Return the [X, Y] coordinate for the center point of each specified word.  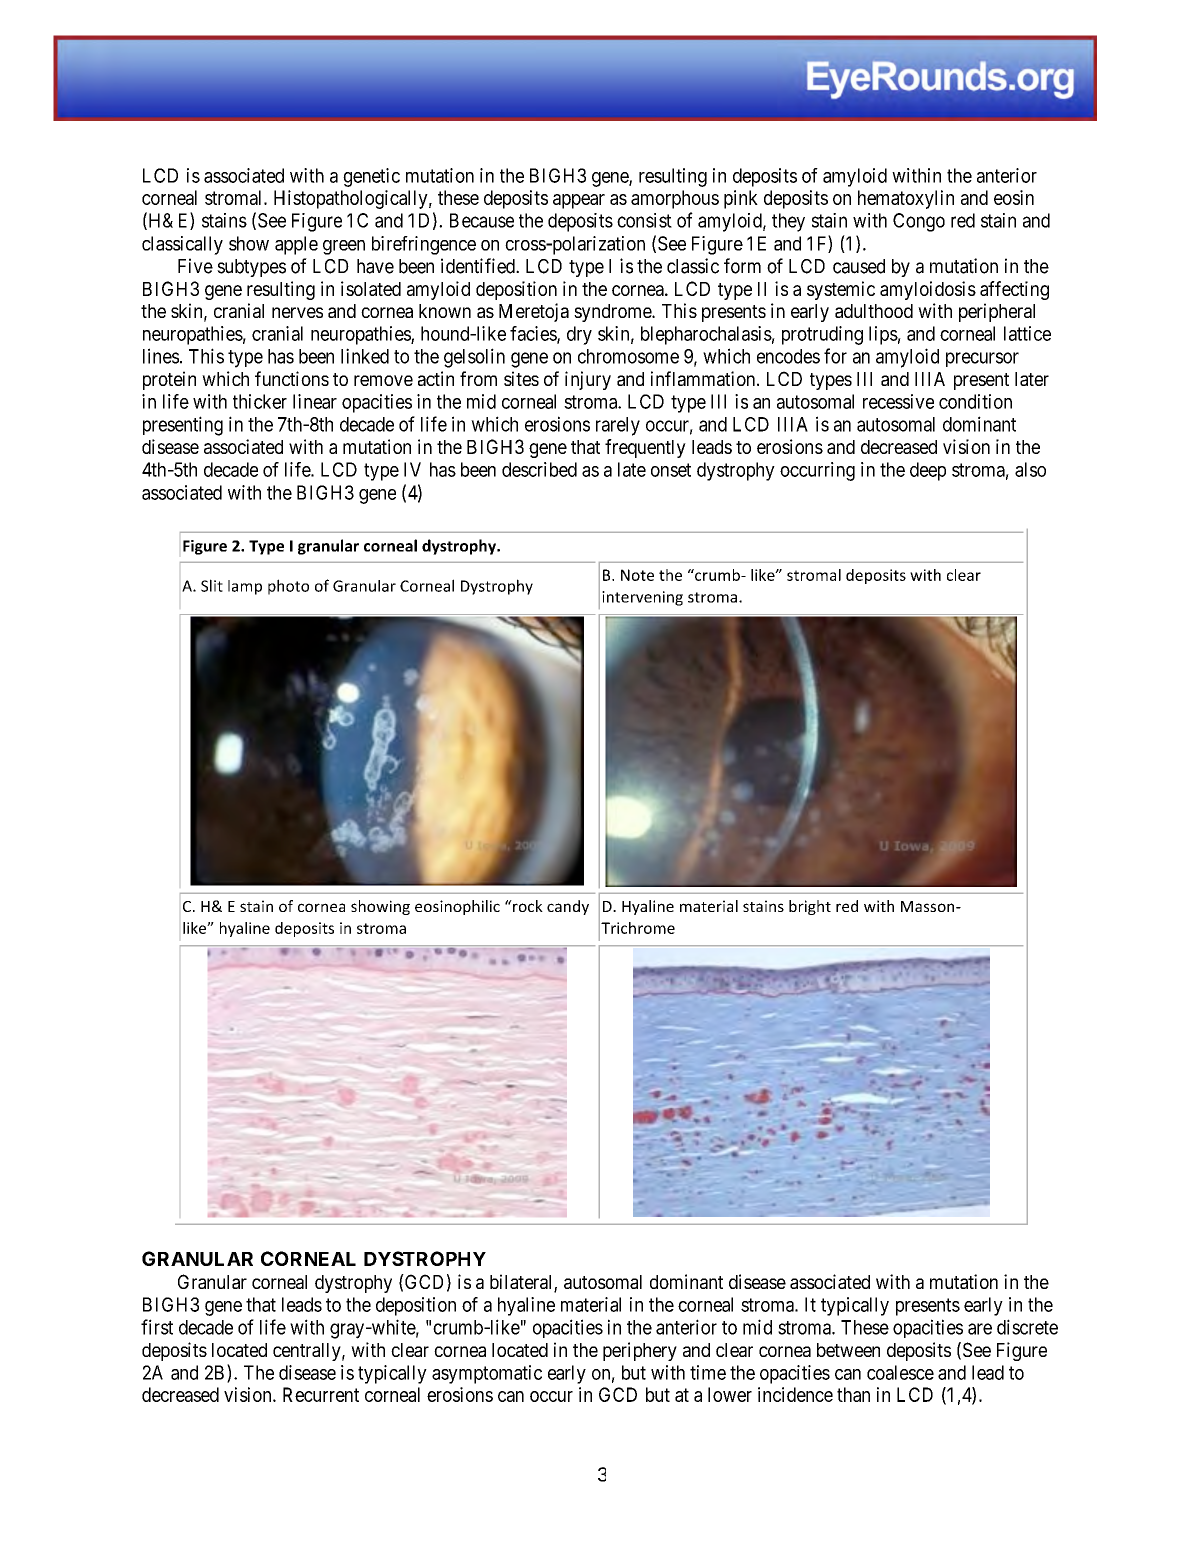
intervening [642, 598]
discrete [1027, 1327]
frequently [645, 448]
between [848, 1350]
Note [637, 575]
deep [928, 471]
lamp [245, 587]
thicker [260, 401]
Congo [919, 222]
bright [810, 907]
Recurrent [321, 1394]
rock [527, 906]
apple [296, 245]
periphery [640, 1351]
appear [579, 201]
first [157, 1327]
